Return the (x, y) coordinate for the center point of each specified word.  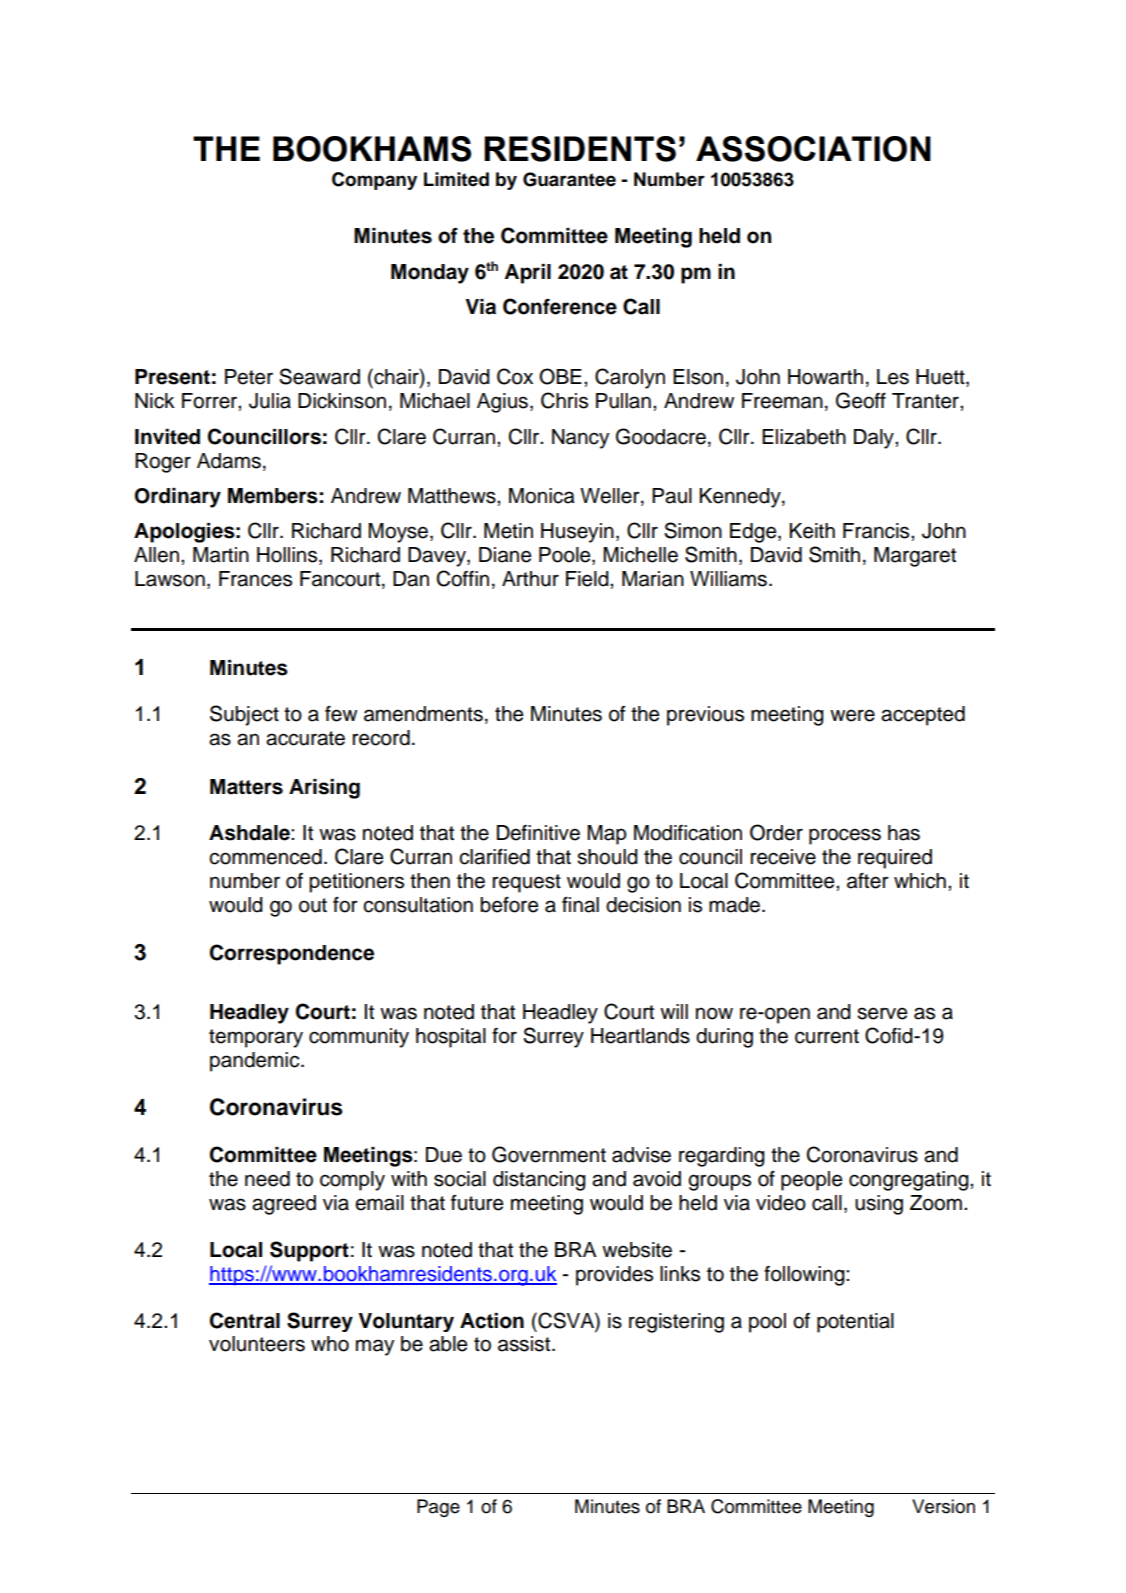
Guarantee (569, 179)
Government (549, 1154)
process (845, 836)
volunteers (257, 1344)
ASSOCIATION (813, 149)
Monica (542, 496)
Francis (877, 531)
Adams (229, 461)
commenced (265, 857)
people (811, 1181)
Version (943, 1506)
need (267, 1179)
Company (374, 181)
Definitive (538, 833)
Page (438, 1508)
